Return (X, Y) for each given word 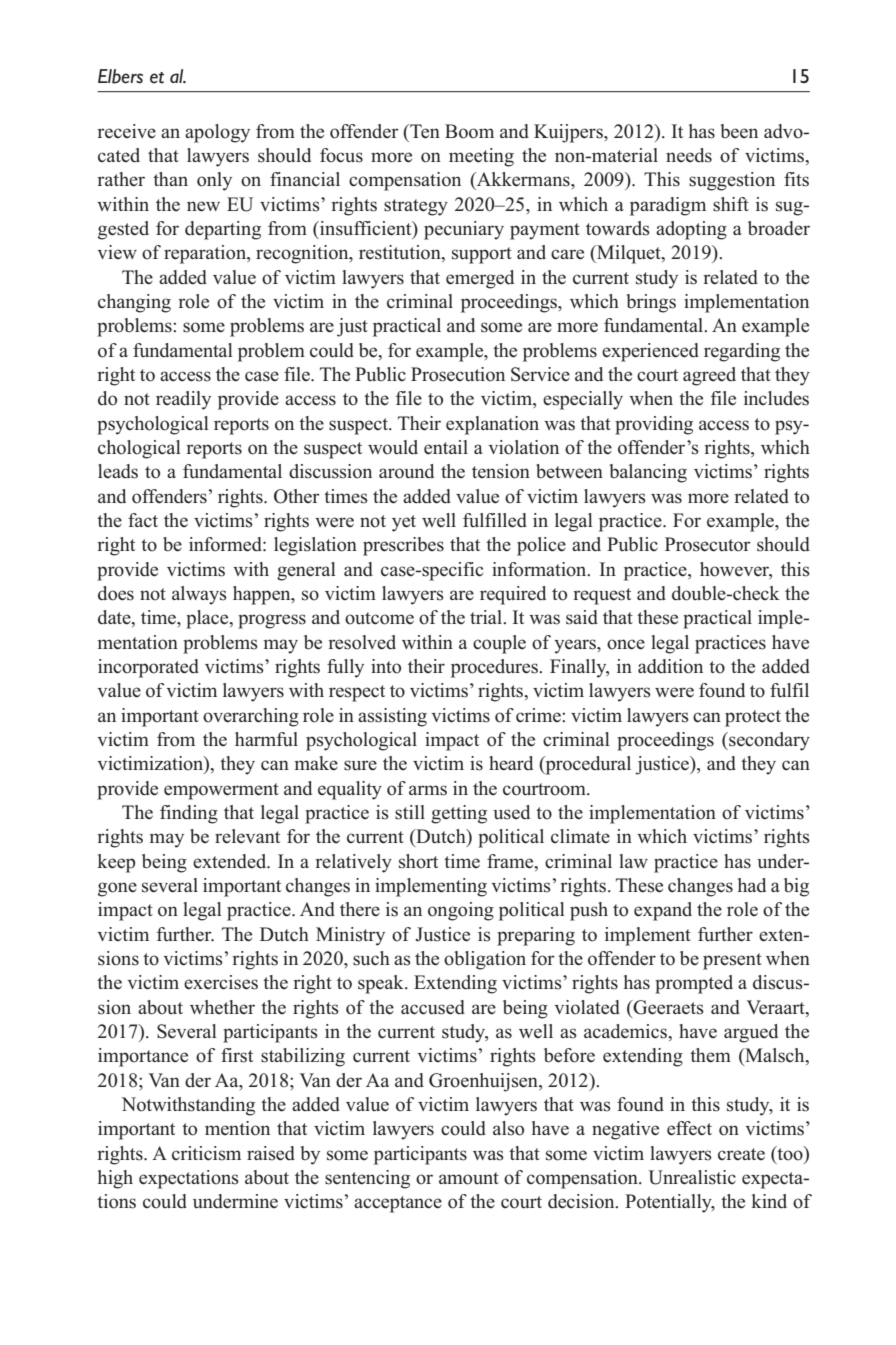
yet (404, 523)
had (752, 885)
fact (143, 520)
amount (469, 1178)
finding (189, 814)
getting (459, 814)
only (214, 181)
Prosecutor (708, 544)
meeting (481, 157)
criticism (206, 1153)
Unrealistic (692, 1177)
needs (689, 155)
